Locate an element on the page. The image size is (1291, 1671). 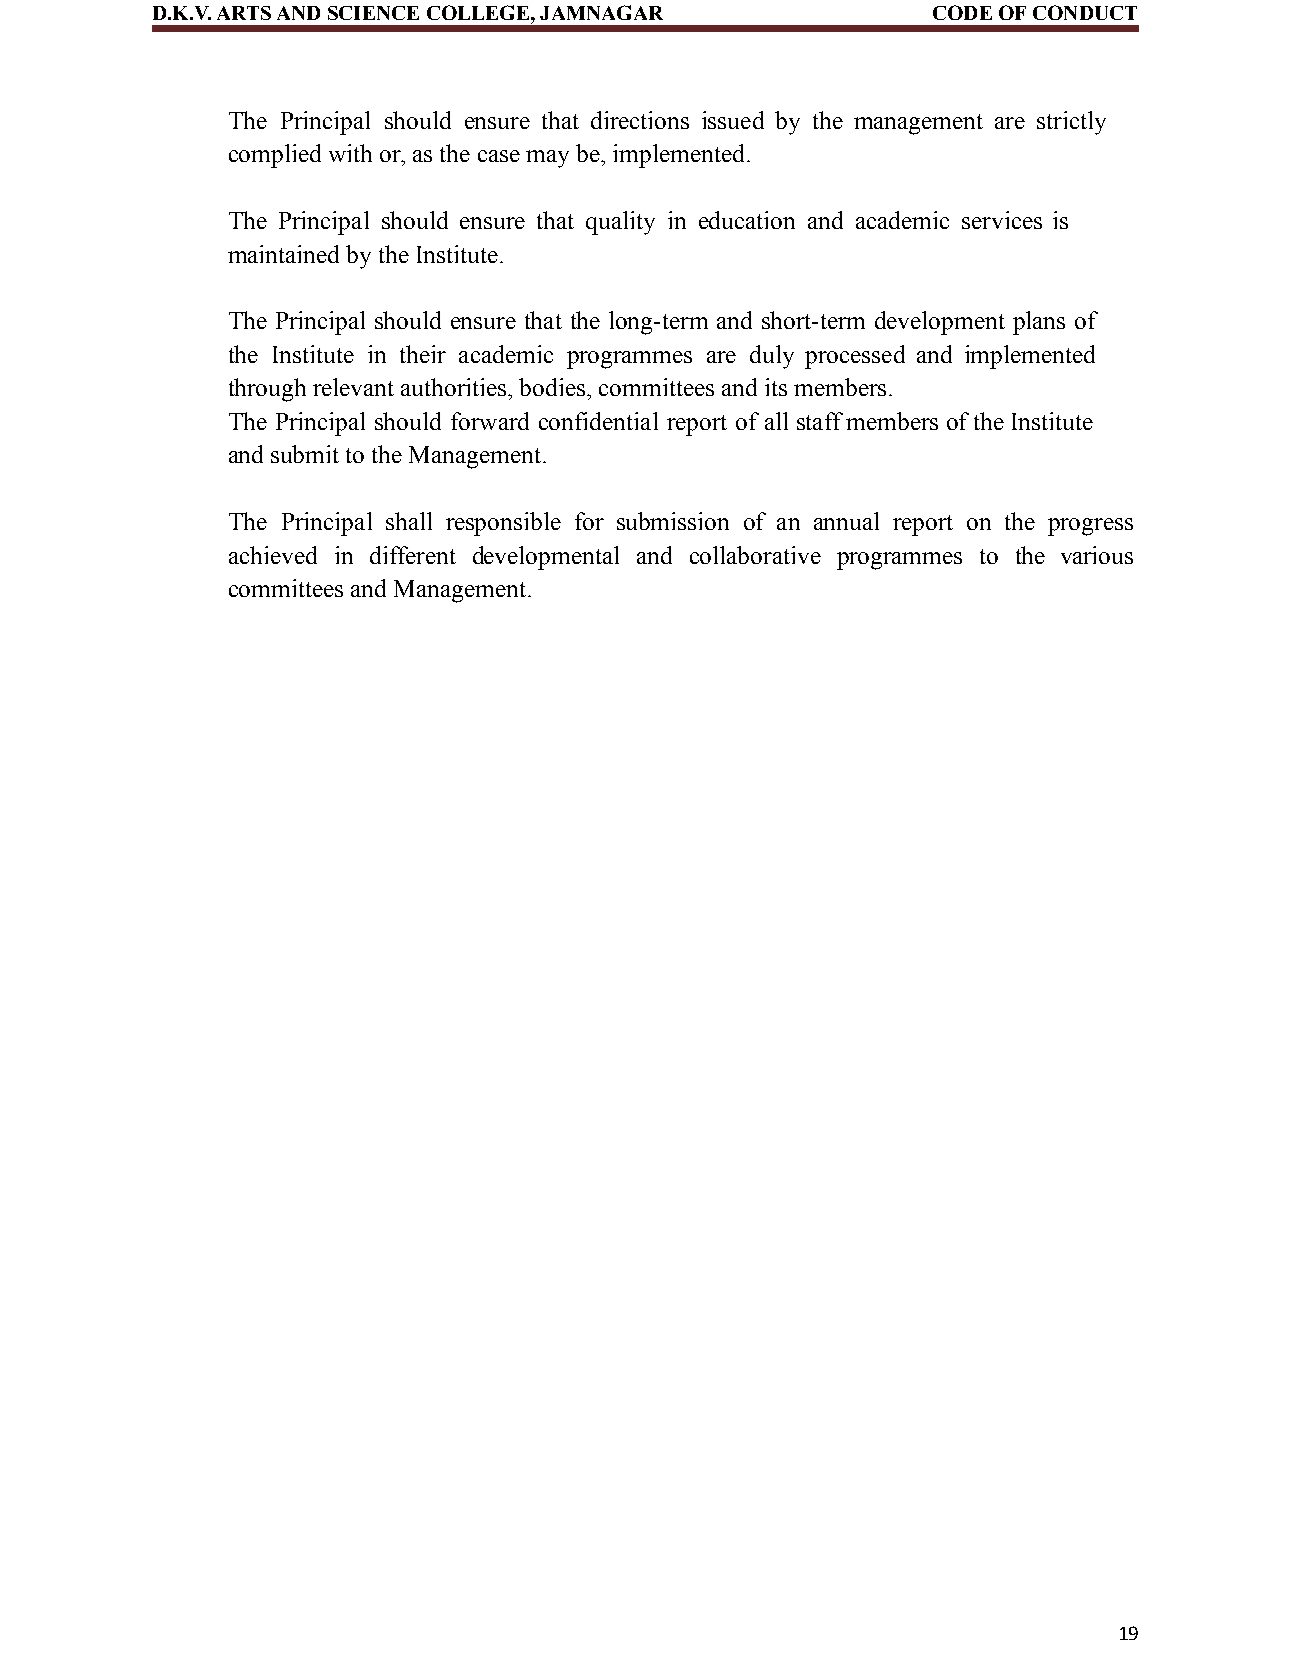
COLLEGE is located at coordinates (478, 12).
